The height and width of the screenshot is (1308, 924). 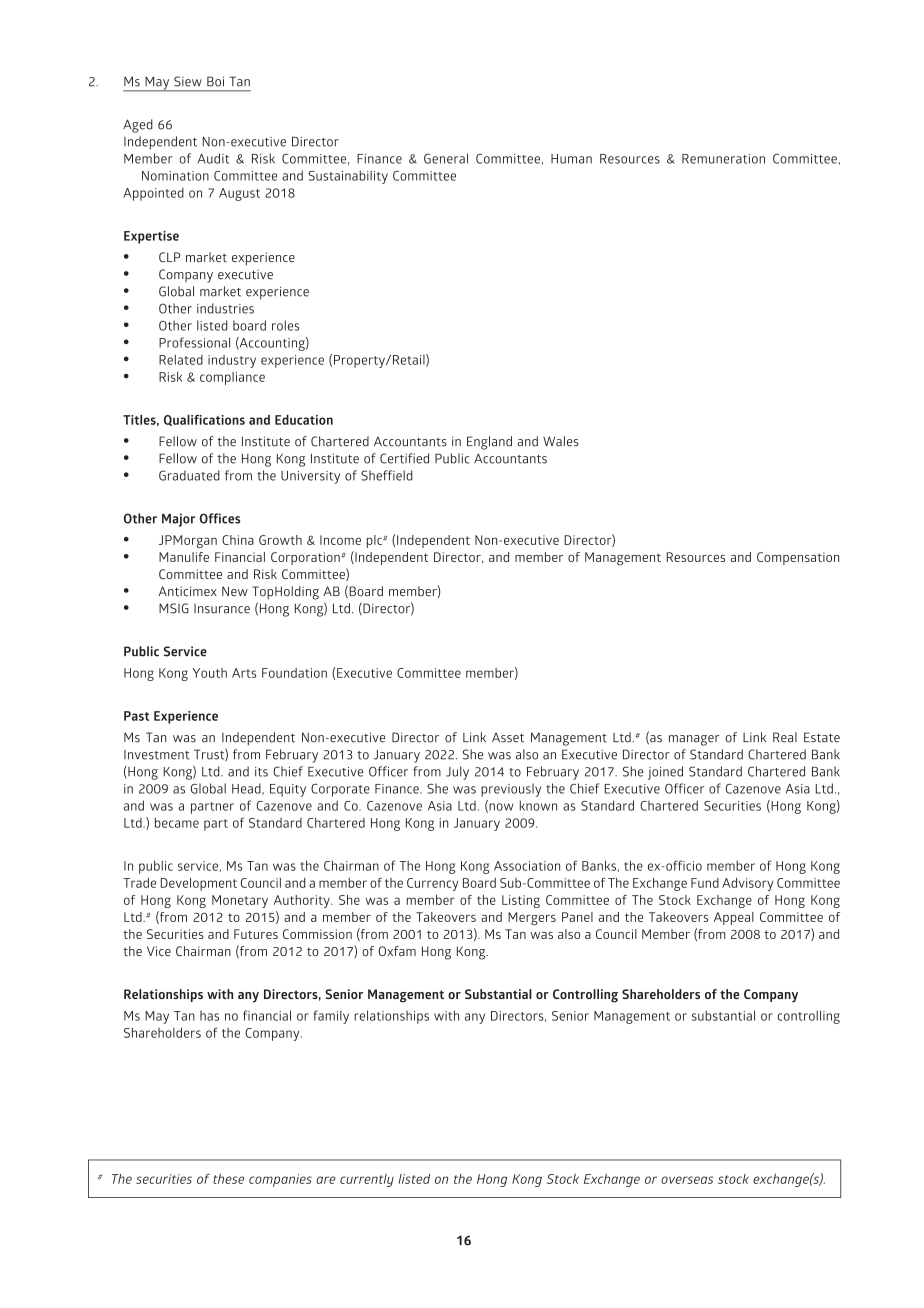 I want to click on Insurance, so click(x=222, y=609).
